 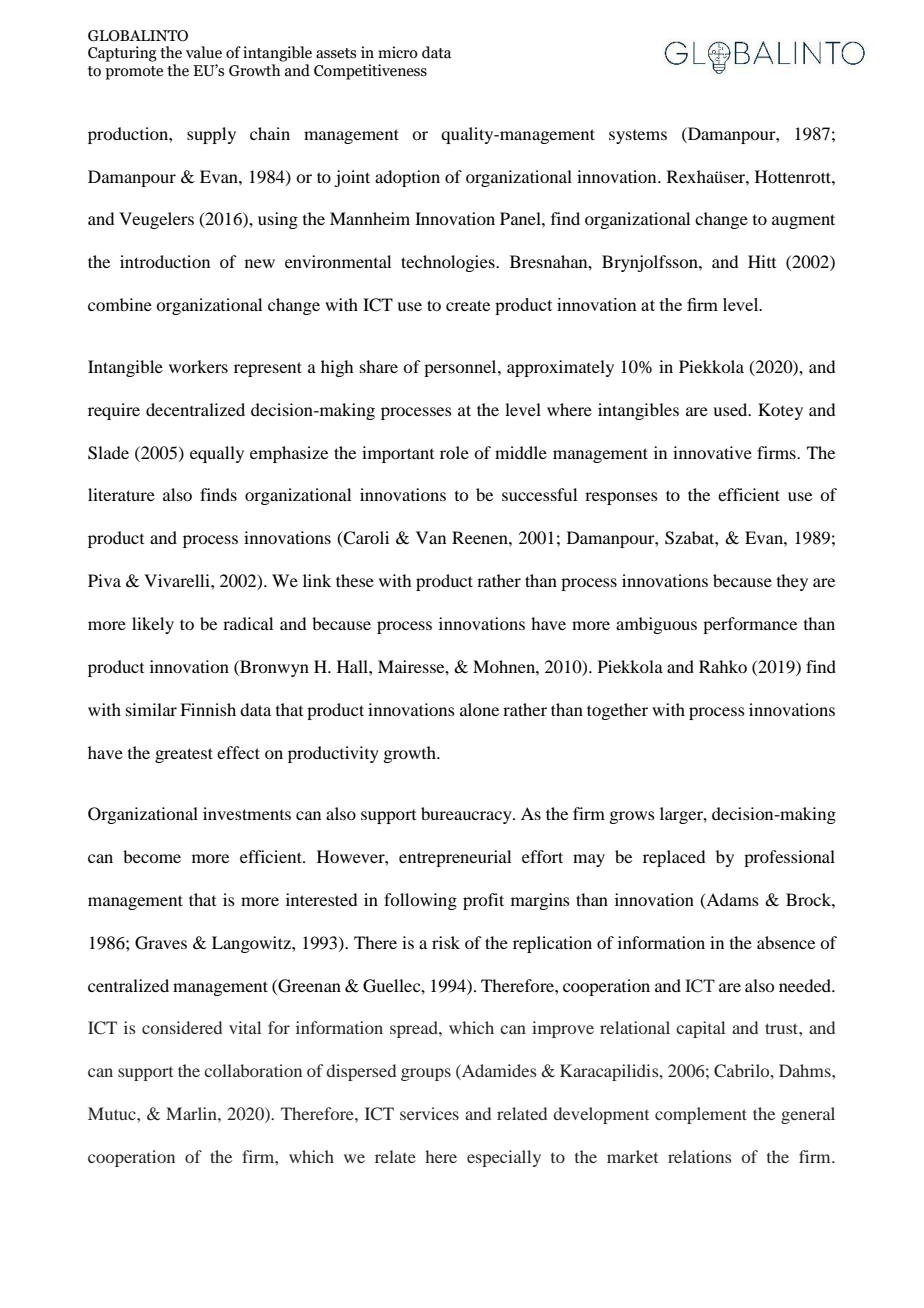 What do you see at coordinates (198, 366) in the screenshot?
I see `workers` at bounding box center [198, 366].
